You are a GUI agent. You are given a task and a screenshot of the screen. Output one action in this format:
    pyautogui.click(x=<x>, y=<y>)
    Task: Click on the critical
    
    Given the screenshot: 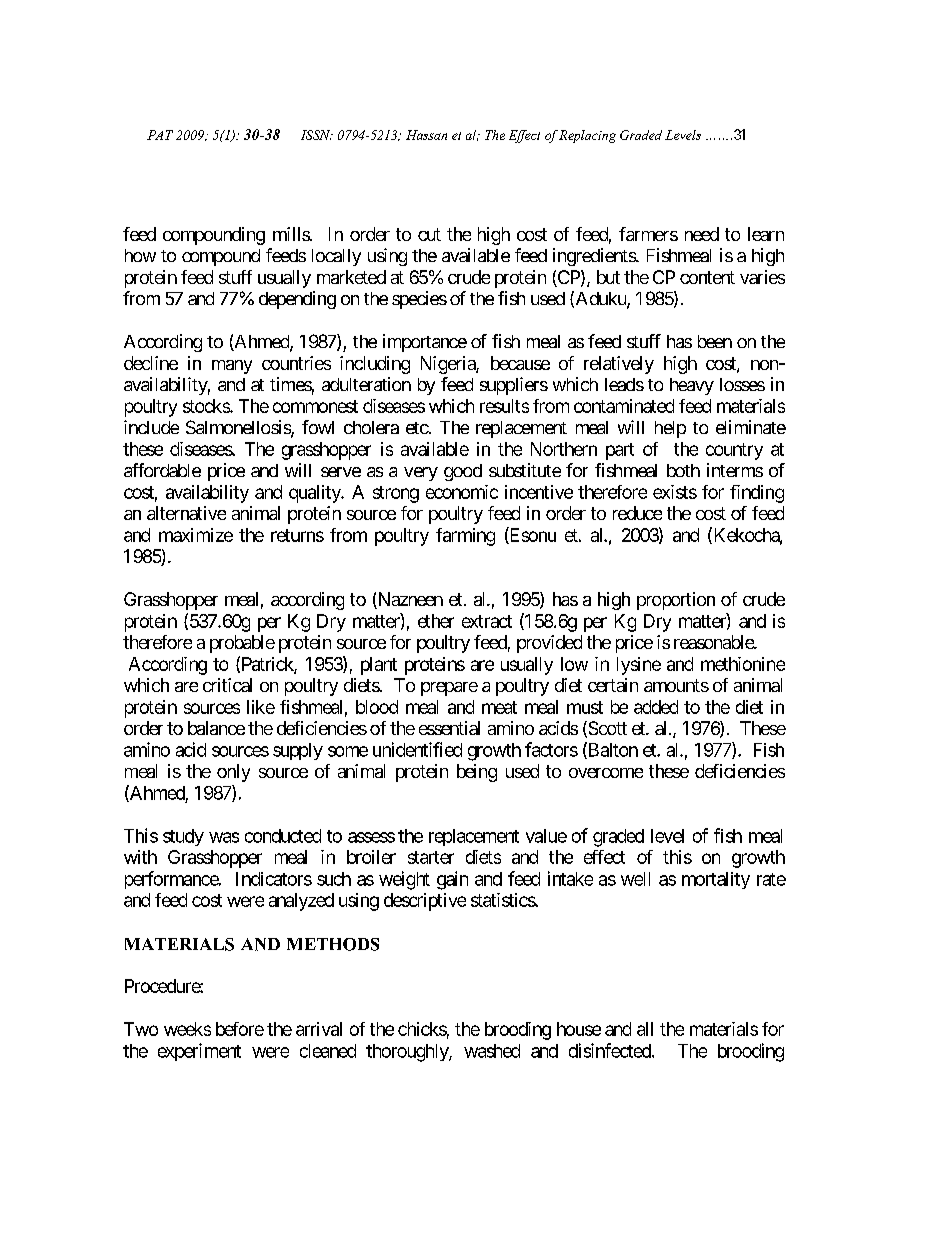 What is the action you would take?
    pyautogui.click(x=227, y=685)
